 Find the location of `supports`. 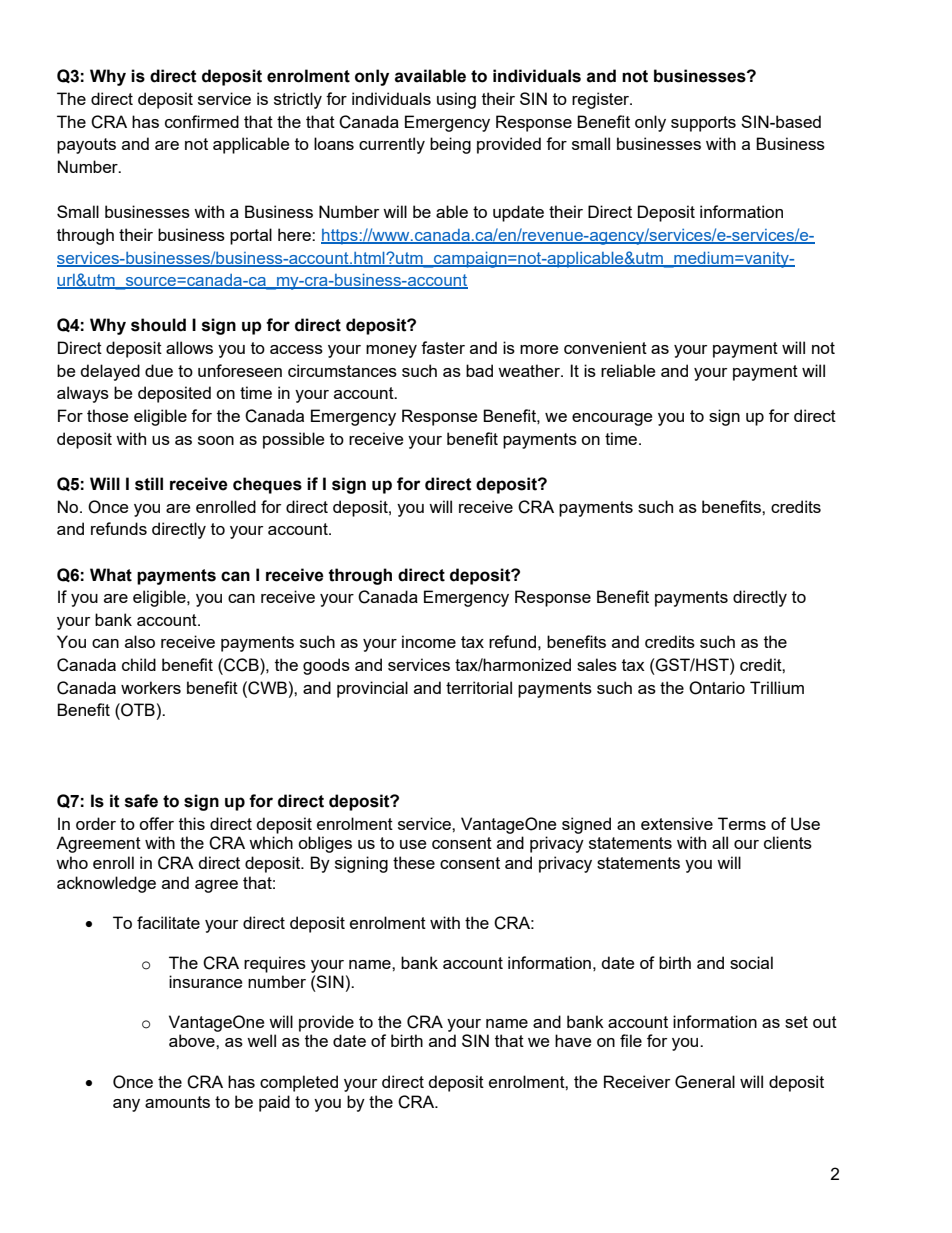

supports is located at coordinates (703, 124).
